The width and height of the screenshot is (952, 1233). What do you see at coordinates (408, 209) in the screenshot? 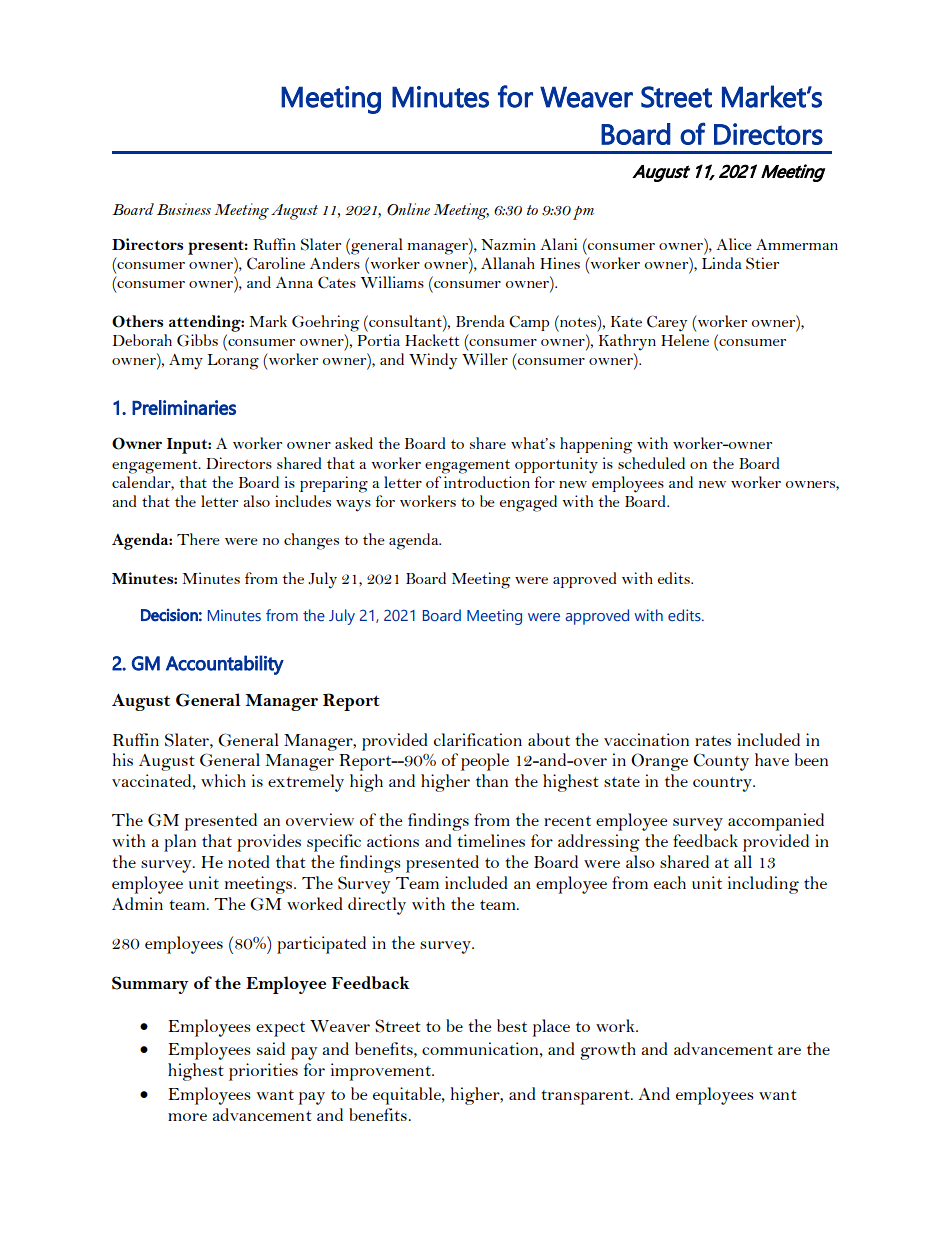
I see `Online` at bounding box center [408, 209].
